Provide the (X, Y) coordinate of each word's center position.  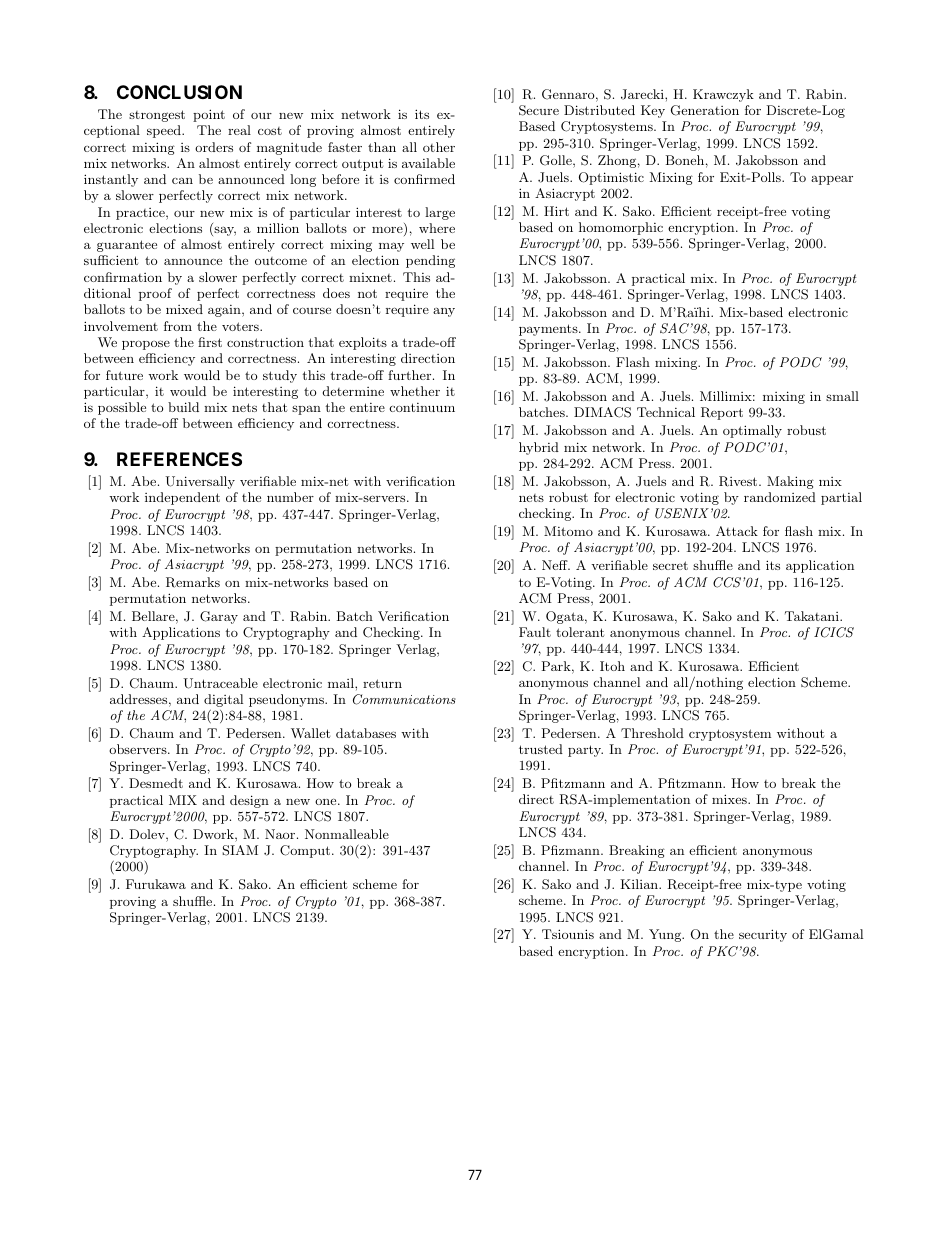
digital (223, 702)
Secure (539, 110)
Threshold (652, 733)
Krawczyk (723, 95)
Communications (404, 699)
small (842, 396)
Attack (737, 531)
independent (182, 498)
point (209, 115)
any (444, 312)
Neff (556, 565)
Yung (666, 935)
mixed (184, 309)
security (763, 935)
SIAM (240, 850)
